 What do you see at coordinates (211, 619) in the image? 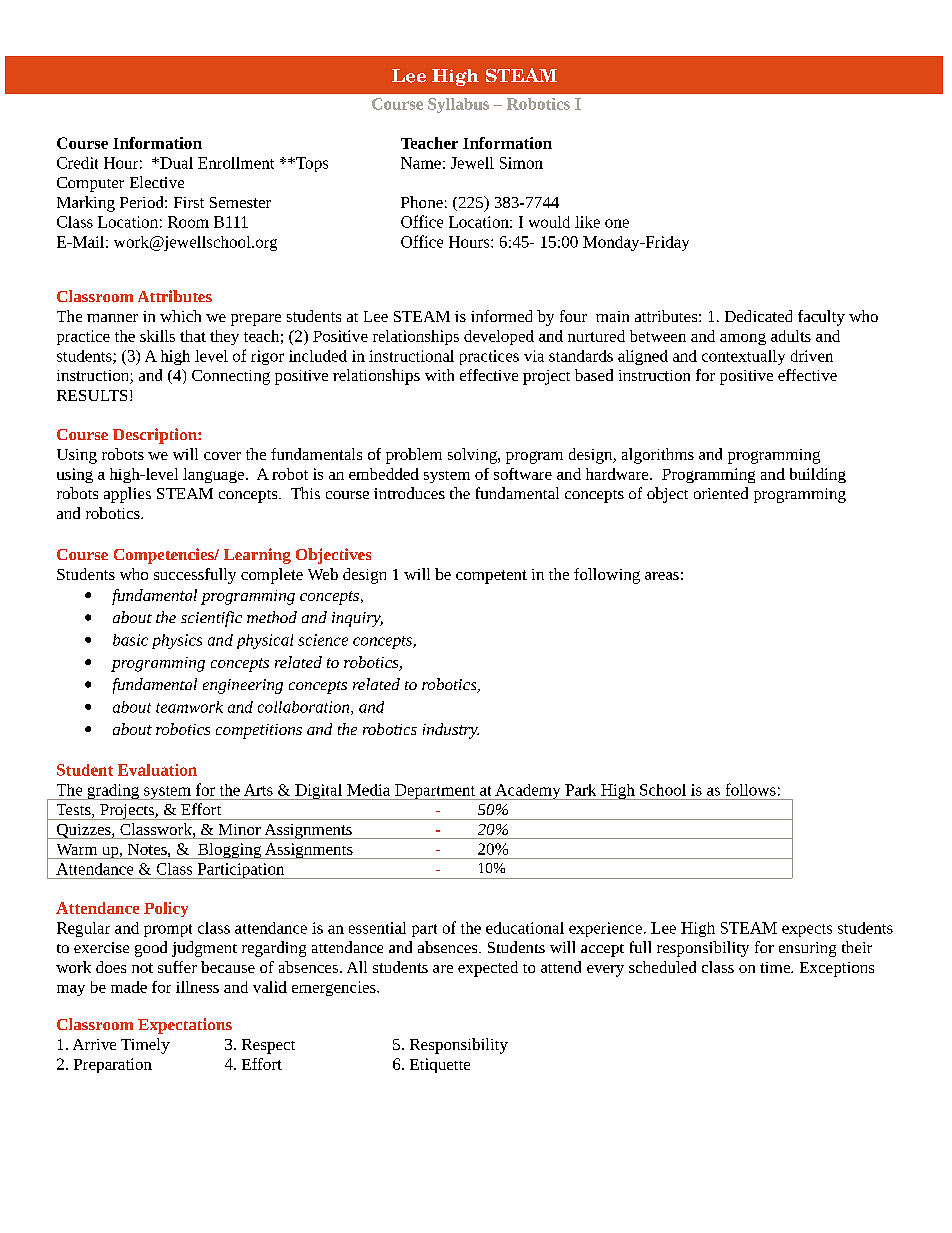
I see `scientific` at bounding box center [211, 619].
